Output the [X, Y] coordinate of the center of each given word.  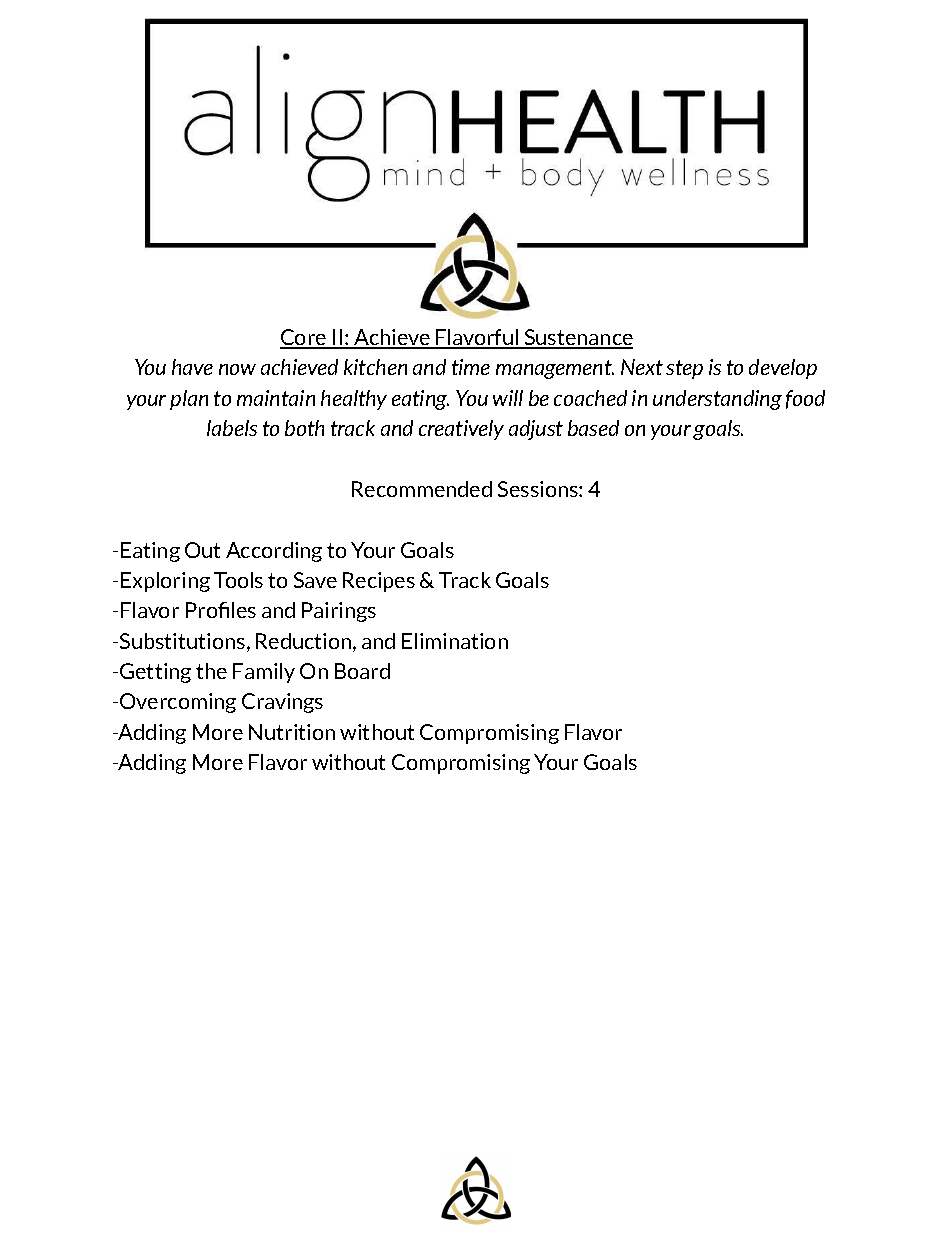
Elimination [455, 641]
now [237, 369]
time [471, 367]
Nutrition [292, 732]
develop [783, 369]
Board [362, 671]
